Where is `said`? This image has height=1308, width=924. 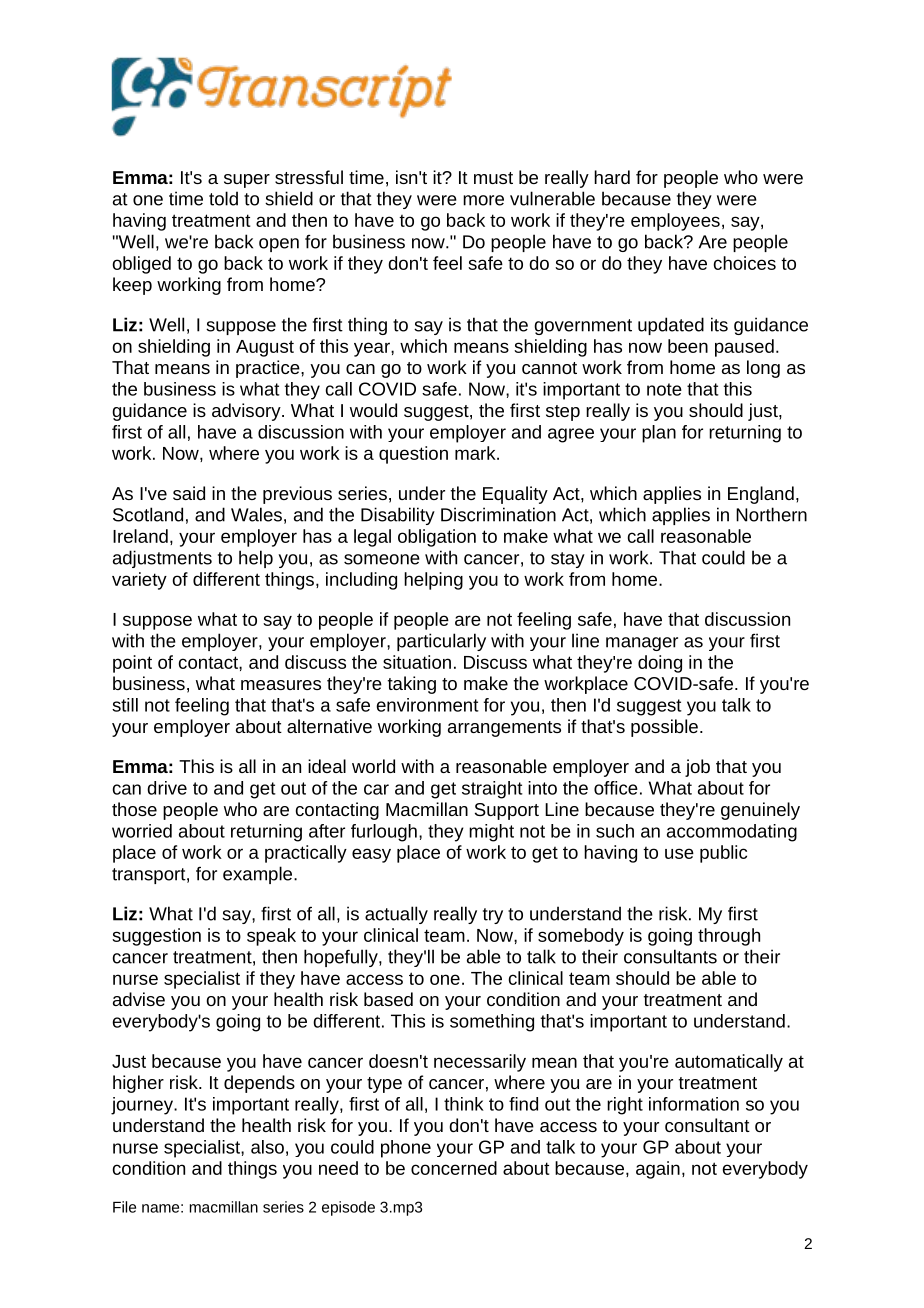 said is located at coordinates (189, 493).
